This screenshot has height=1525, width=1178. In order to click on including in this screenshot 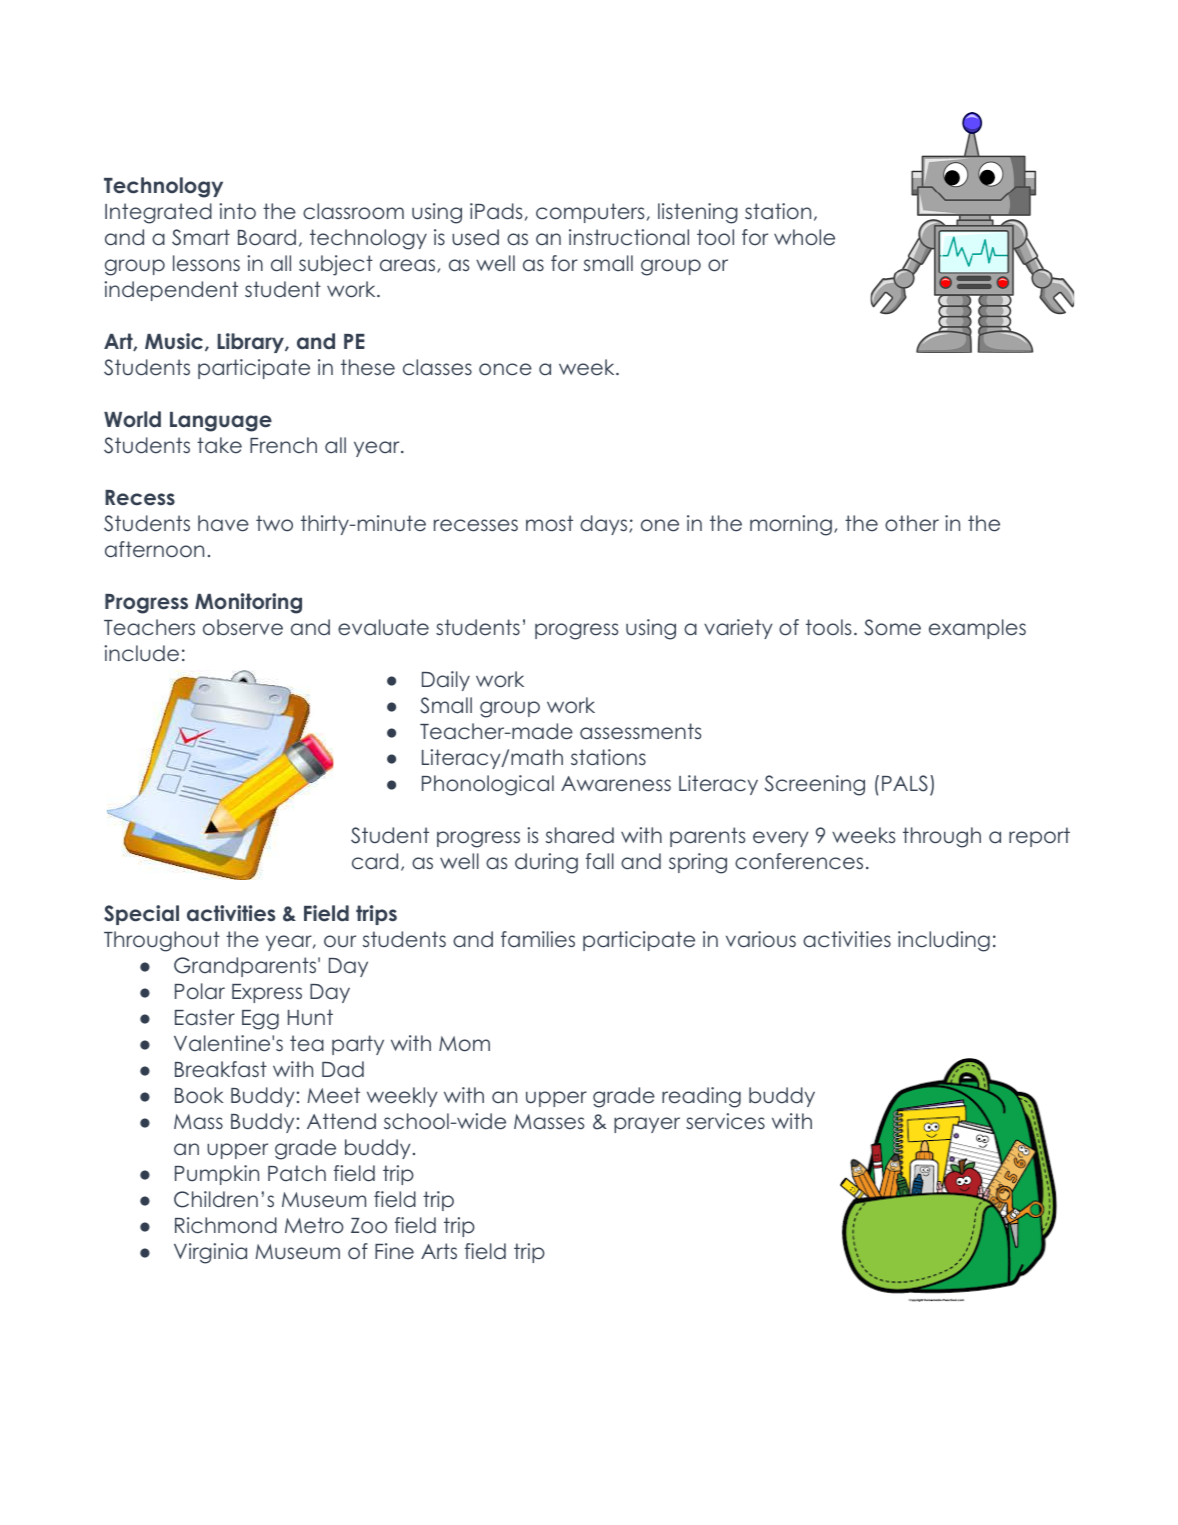, I will do `click(944, 941)`.
